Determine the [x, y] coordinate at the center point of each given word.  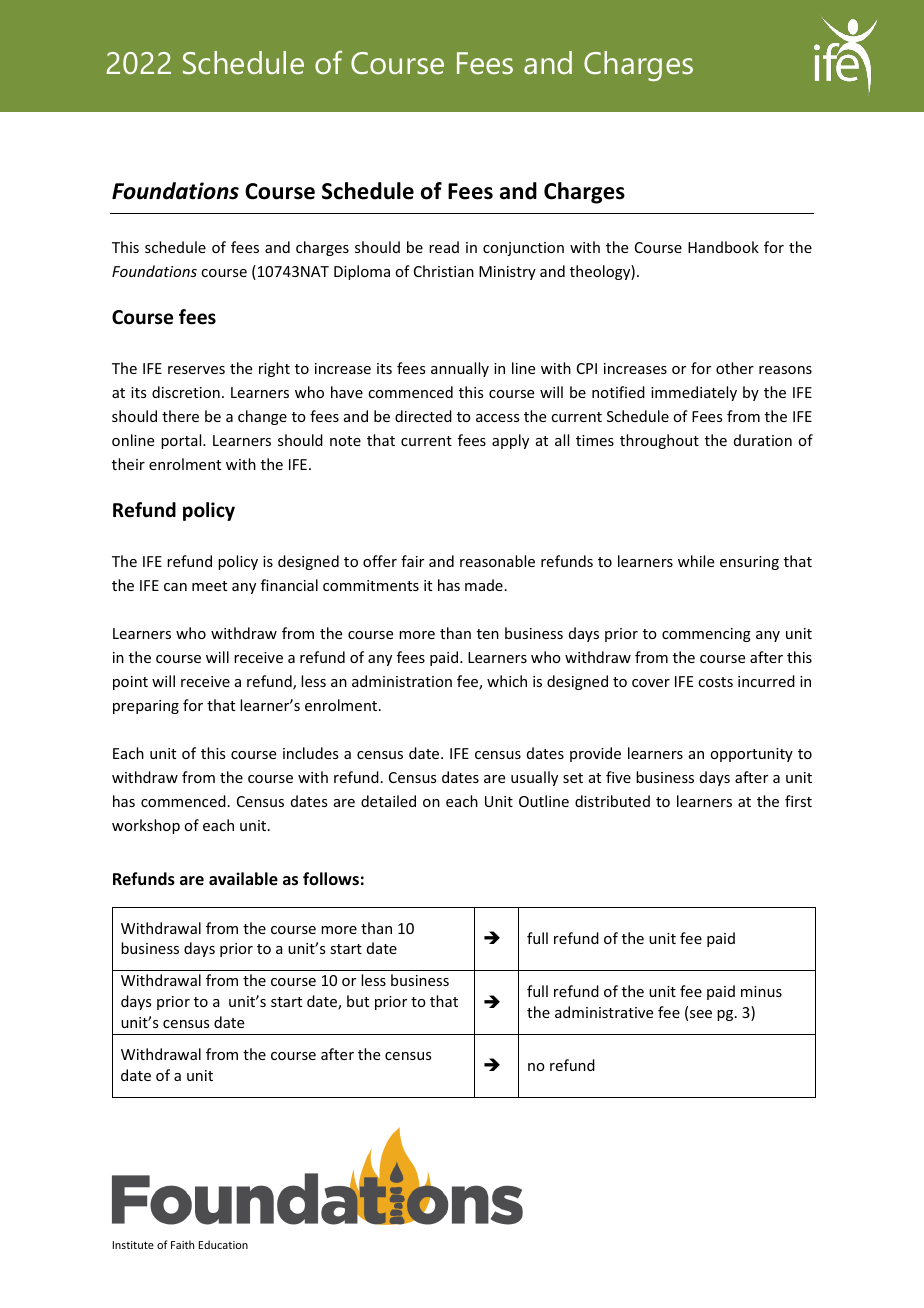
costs [715, 682]
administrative [604, 1012]
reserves [196, 370]
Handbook [723, 247]
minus [761, 991]
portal [182, 441]
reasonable [497, 561]
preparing [146, 707]
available [243, 879]
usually [534, 778]
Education [223, 1244]
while [696, 561]
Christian [444, 271]
